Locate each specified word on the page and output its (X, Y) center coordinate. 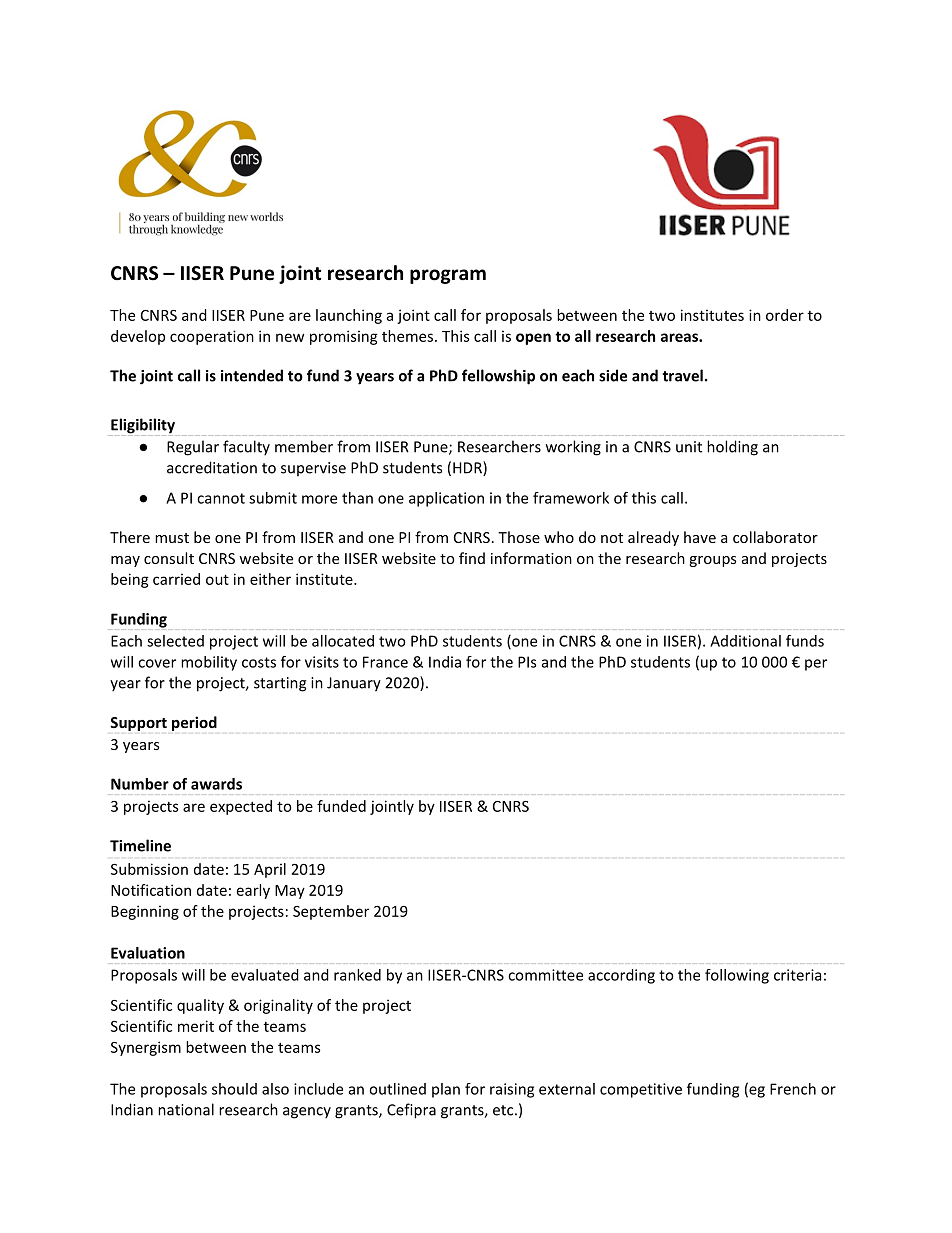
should (234, 1089)
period (194, 723)
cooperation (212, 337)
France (385, 662)
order (785, 315)
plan (446, 1090)
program (448, 276)
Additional (745, 641)
